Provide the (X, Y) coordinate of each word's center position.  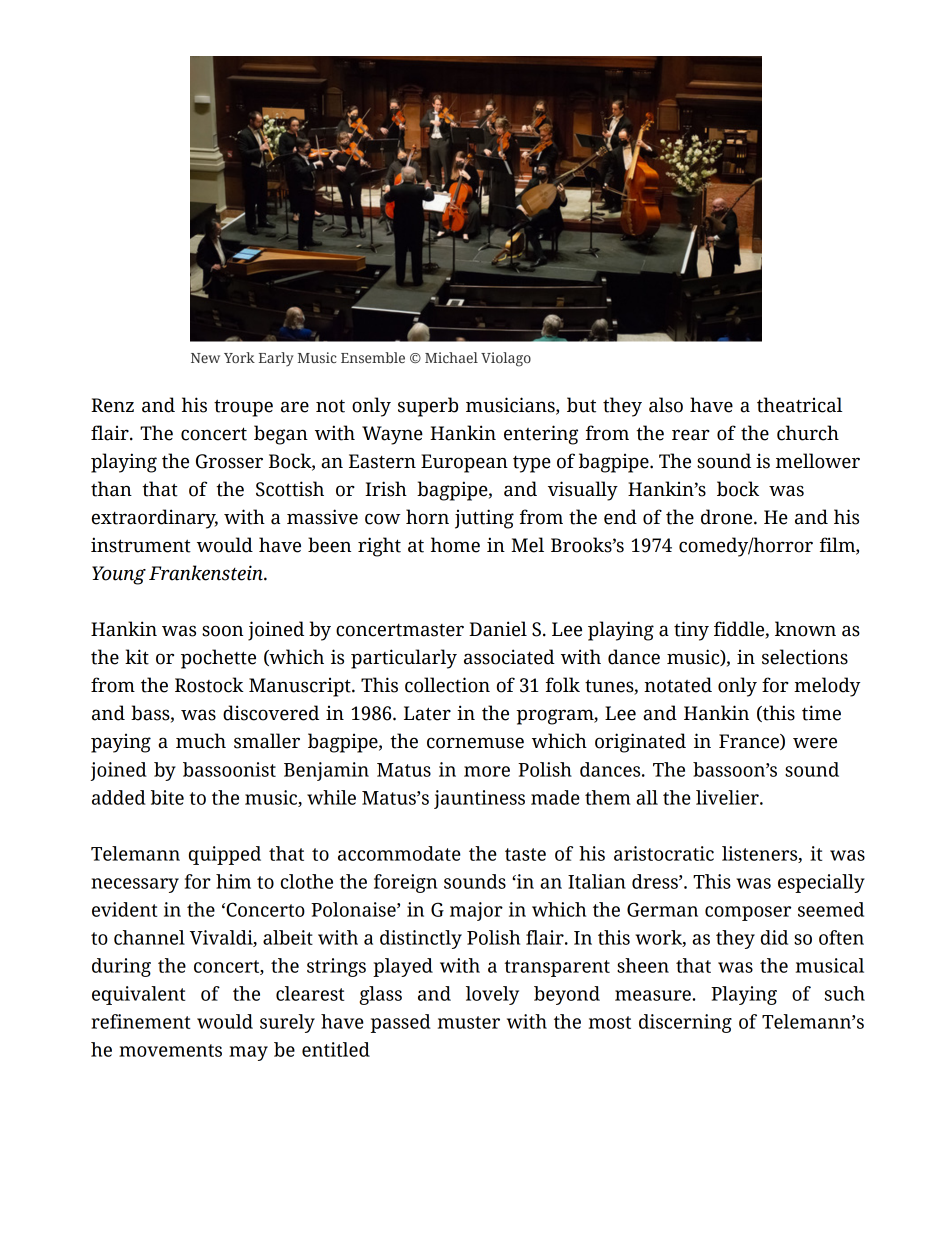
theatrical (799, 405)
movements (170, 1050)
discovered (271, 713)
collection (447, 685)
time (821, 713)
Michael (451, 357)
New (205, 358)
